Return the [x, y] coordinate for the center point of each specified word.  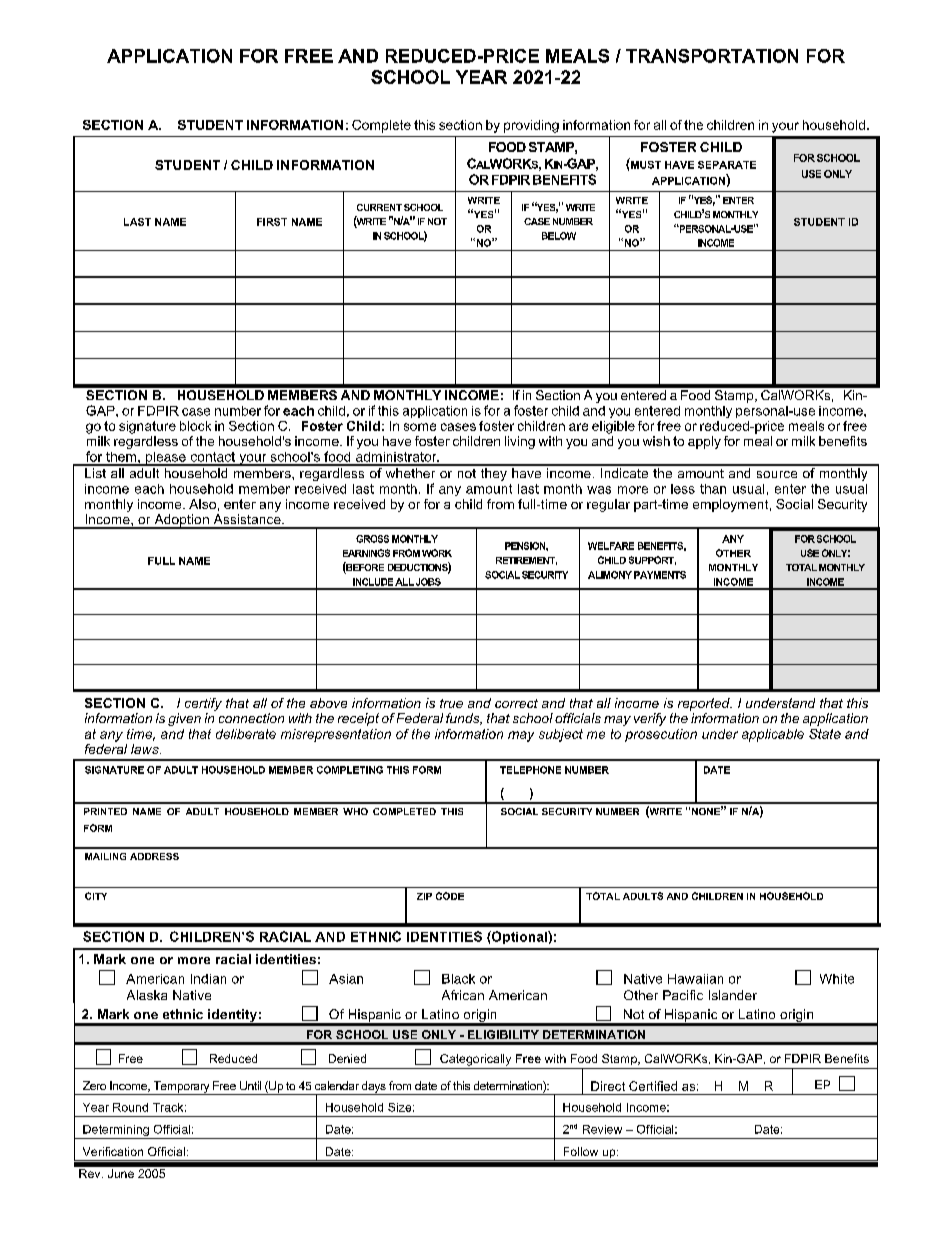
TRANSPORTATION [712, 56]
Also [202, 504]
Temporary [181, 1088]
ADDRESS [154, 856]
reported [705, 704]
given [184, 719]
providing [531, 126]
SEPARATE [727, 165]
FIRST [272, 222]
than [713, 489]
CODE [450, 896]
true [451, 703]
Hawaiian [695, 979]
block [195, 426]
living [520, 442]
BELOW [559, 236]
